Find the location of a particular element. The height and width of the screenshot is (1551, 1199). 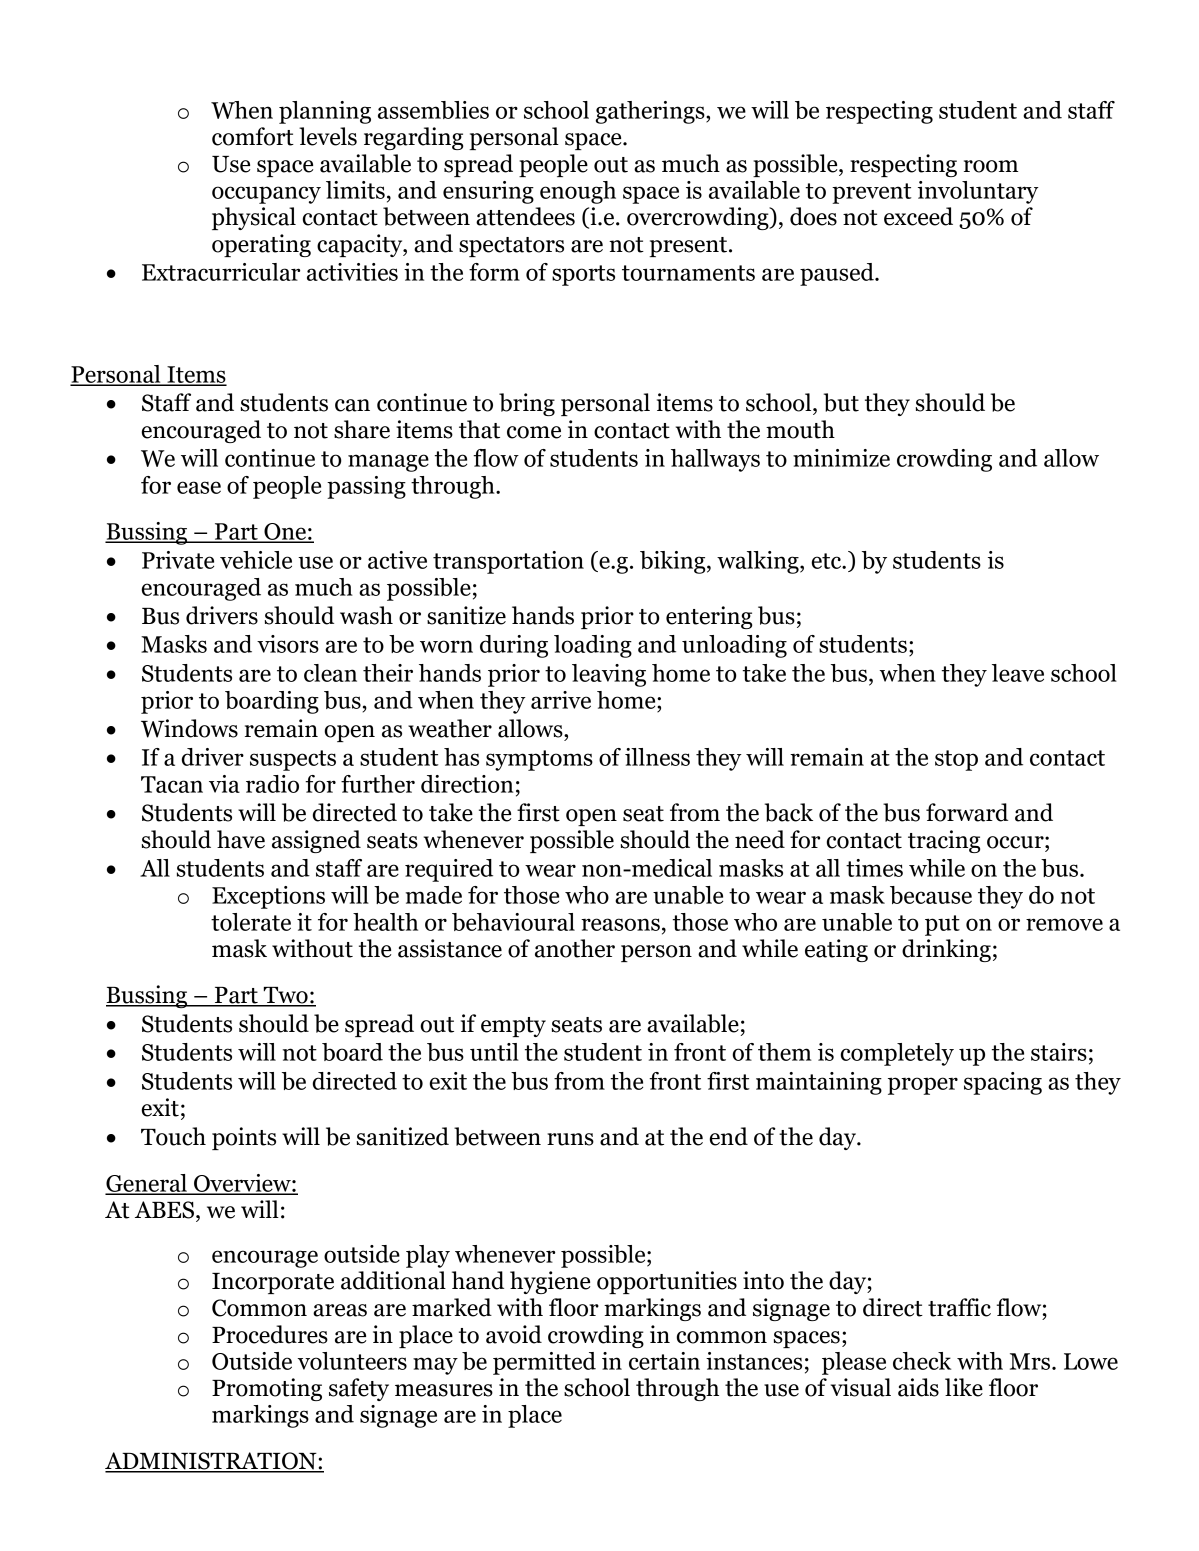

biking is located at coordinates (674, 562).
